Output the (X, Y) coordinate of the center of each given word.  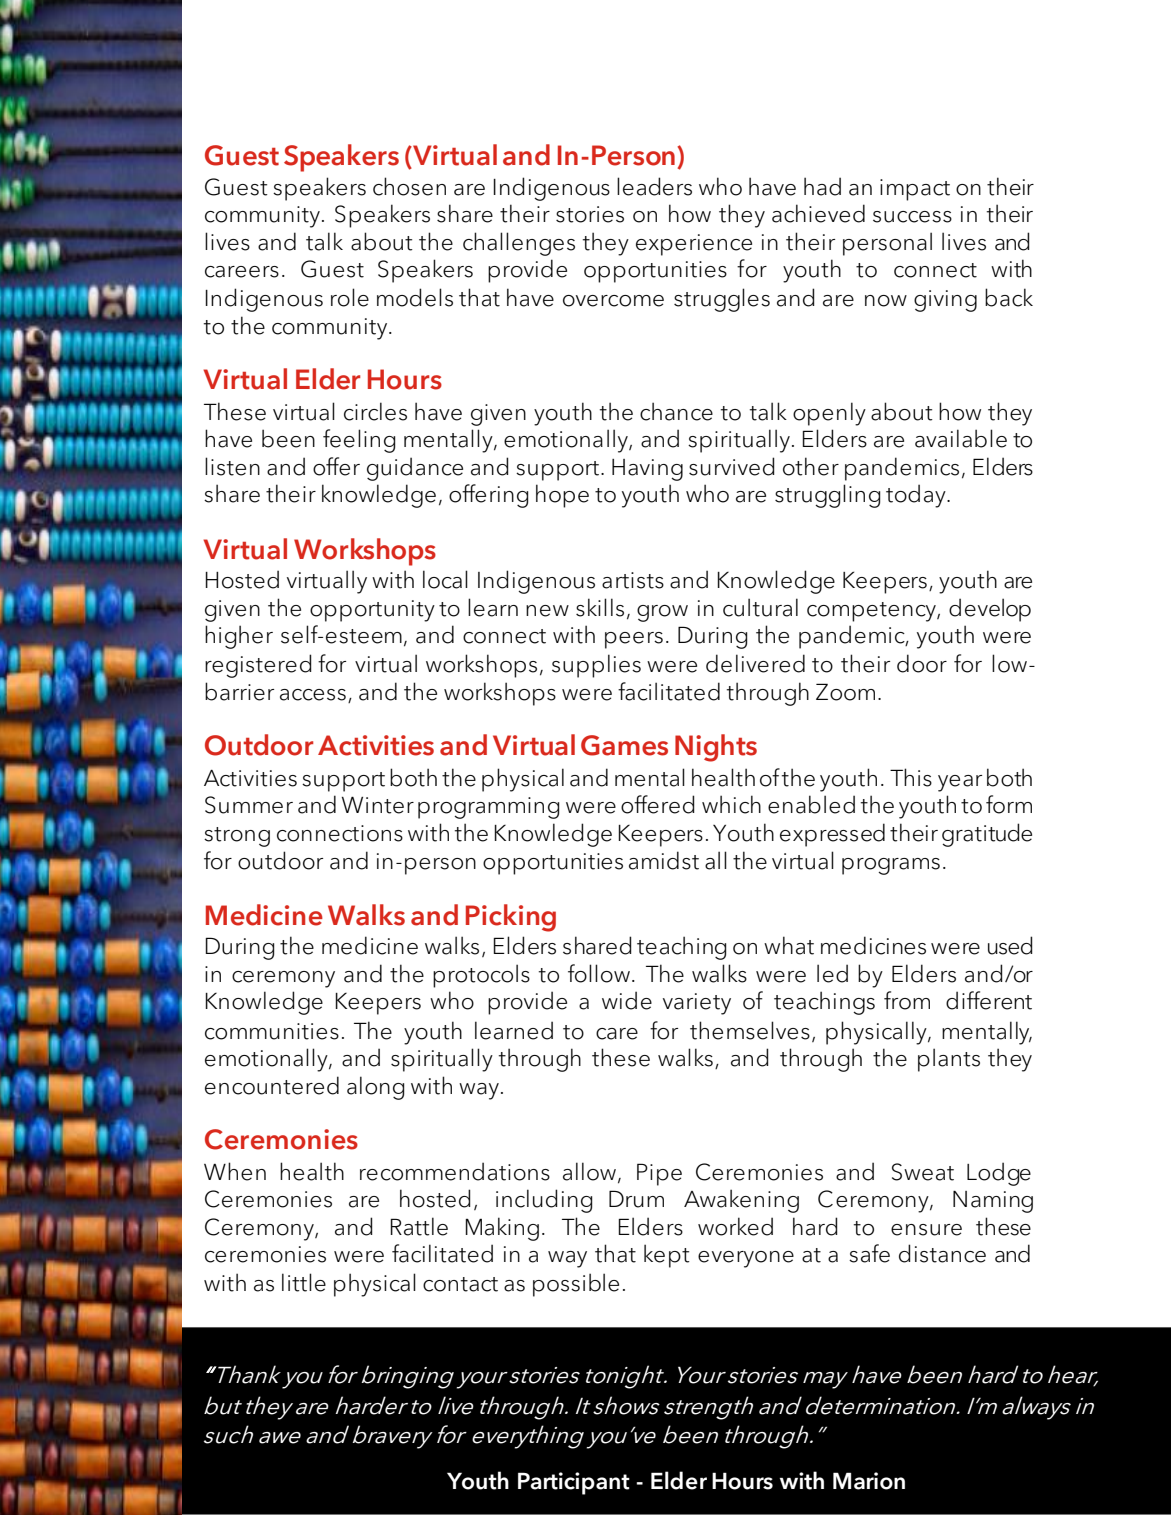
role (350, 297)
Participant (574, 1483)
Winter (378, 805)
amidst (664, 860)
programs (891, 866)
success (912, 217)
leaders (654, 186)
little (304, 1282)
